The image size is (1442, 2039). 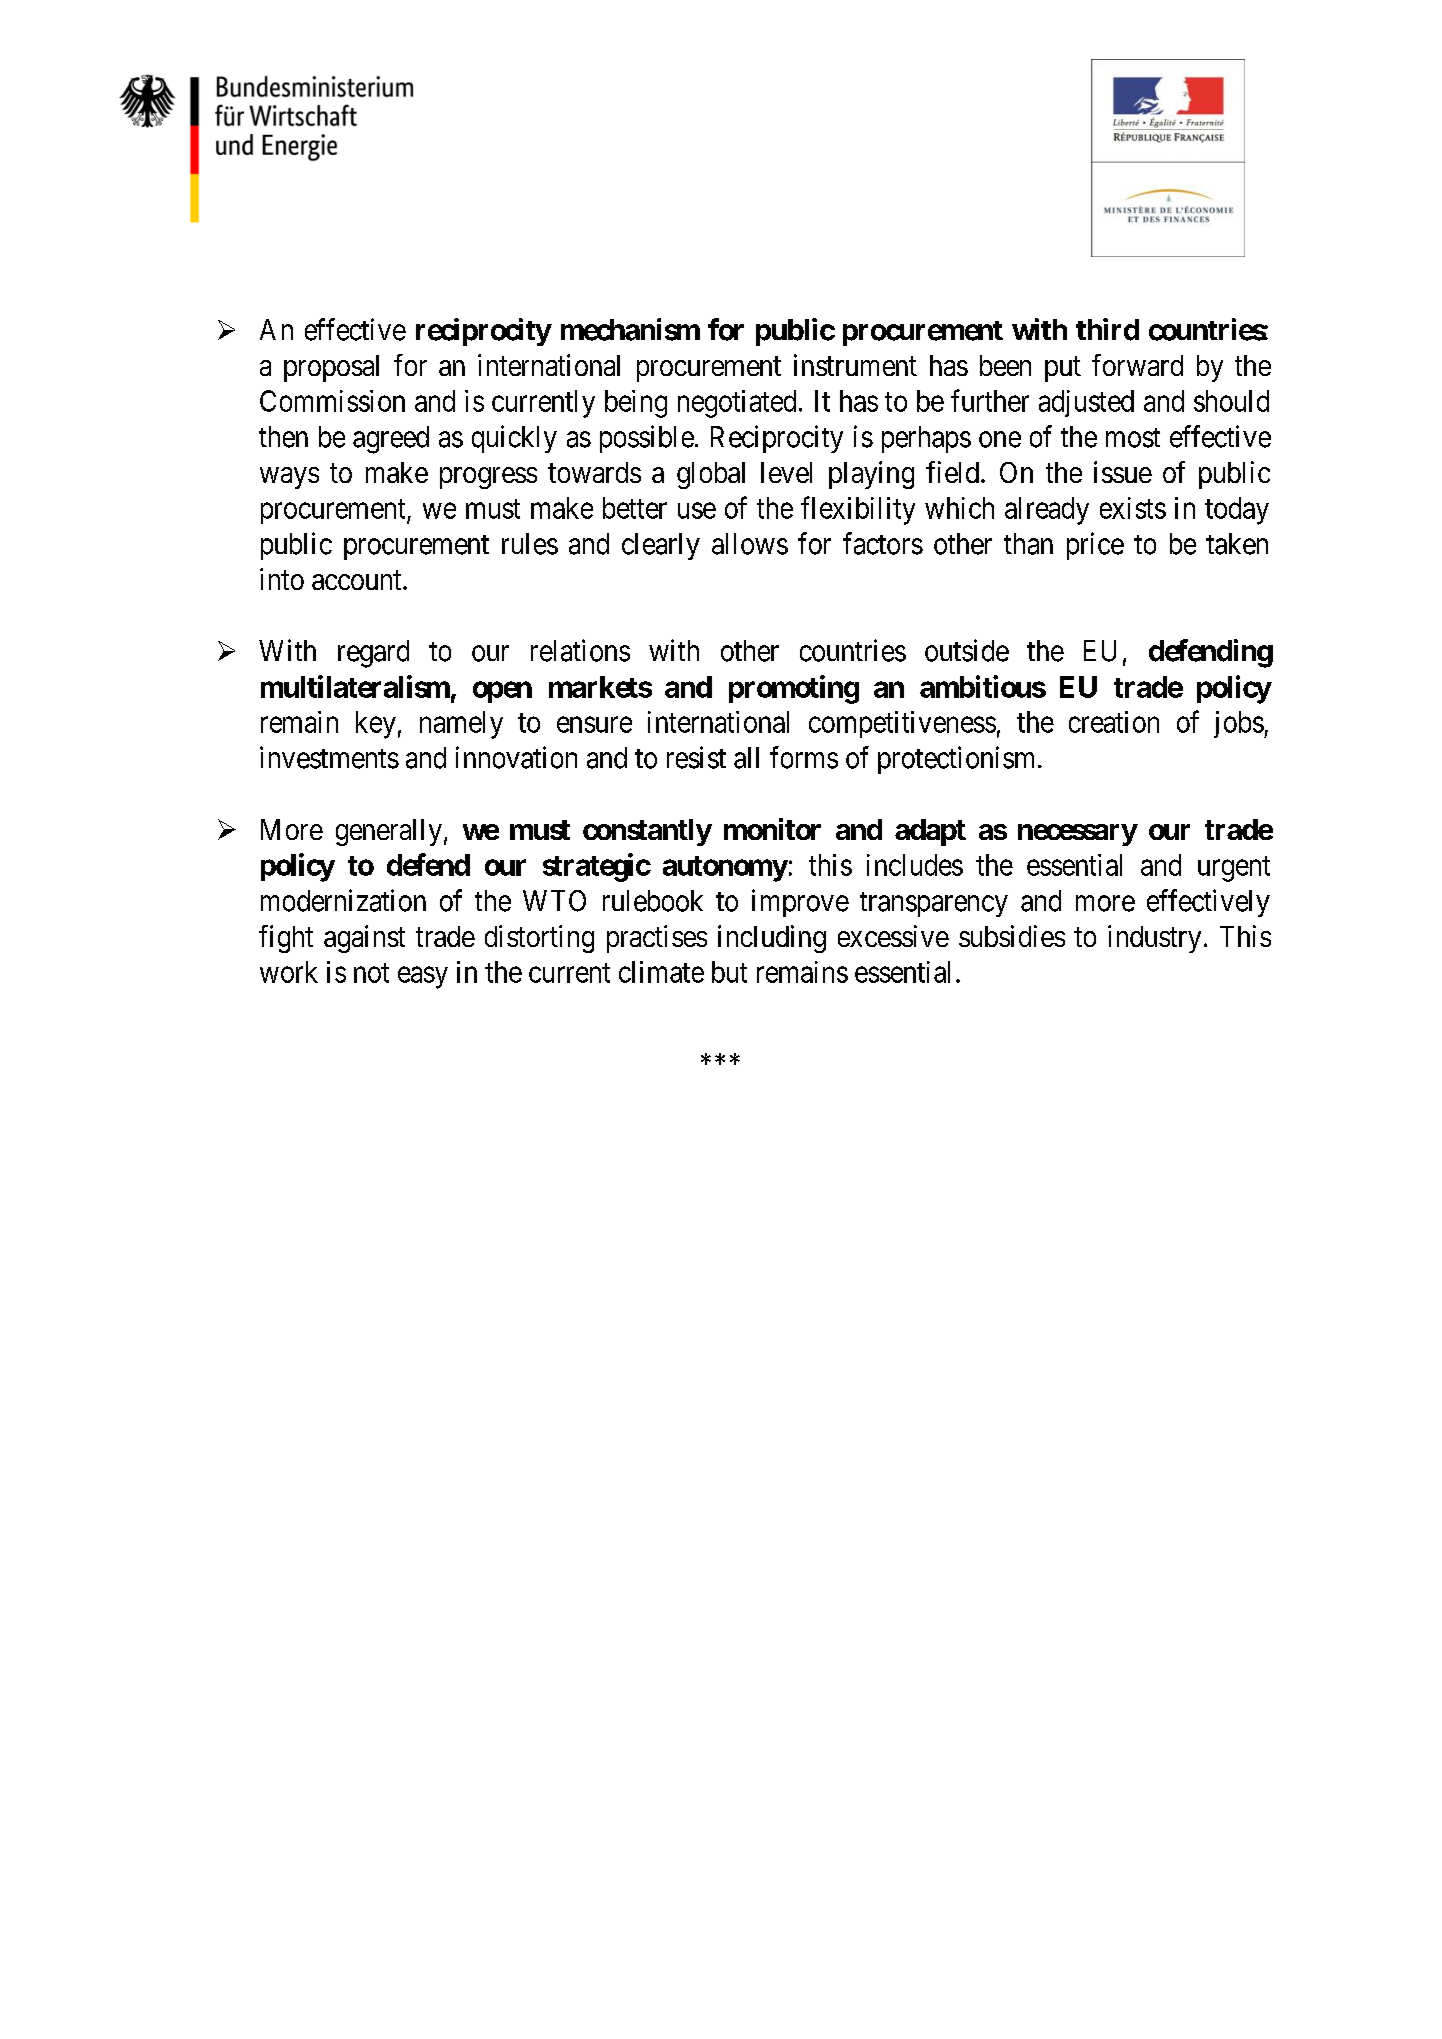 What do you see at coordinates (1137, 365) in the screenshot?
I see `forward` at bounding box center [1137, 365].
